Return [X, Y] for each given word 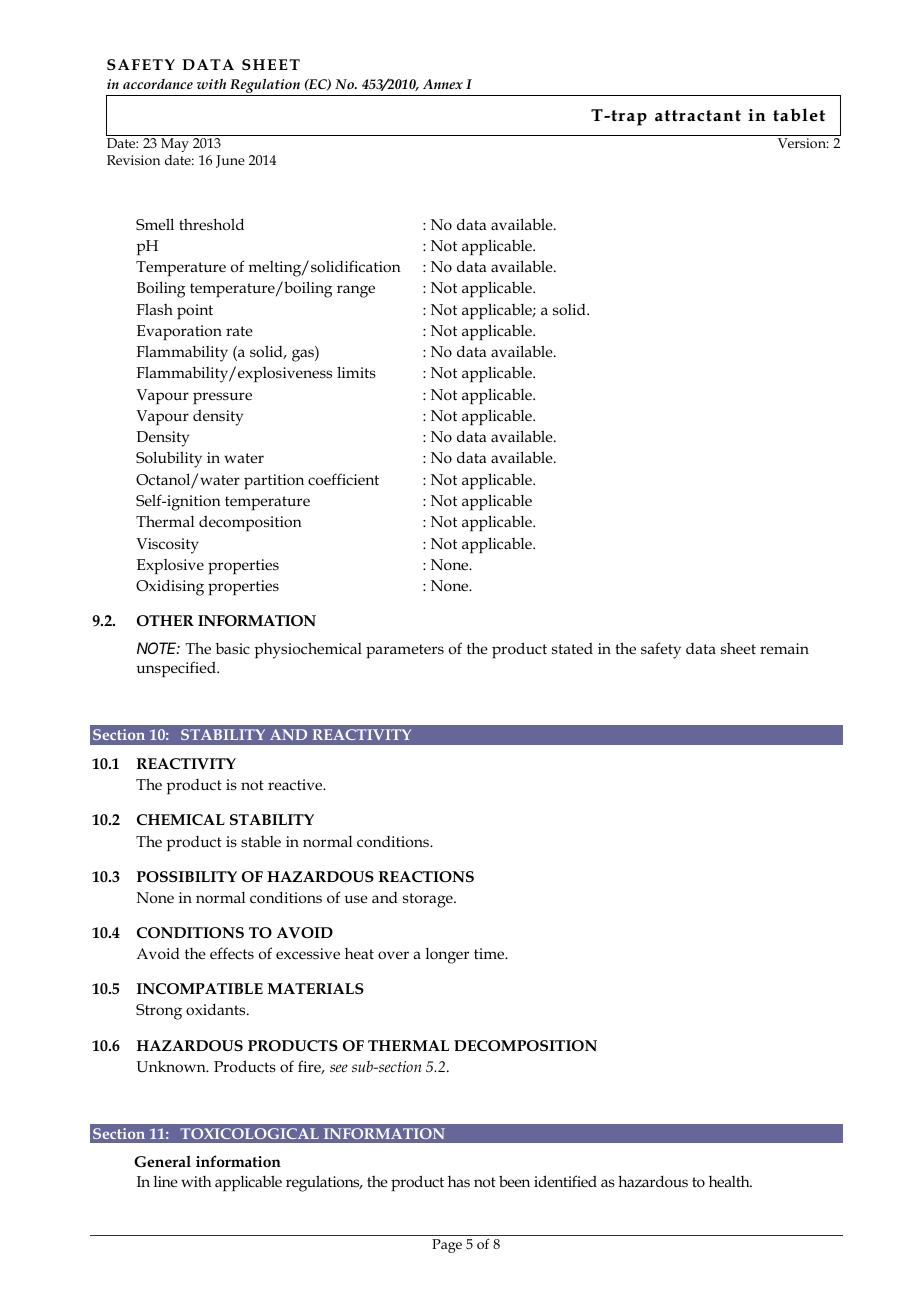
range [356, 291]
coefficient [343, 479]
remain [784, 648]
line [166, 1181]
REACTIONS [426, 877]
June [230, 161]
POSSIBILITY [187, 877]
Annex [443, 84]
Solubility [169, 459]
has [459, 1182]
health [730, 1181]
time [490, 953]
